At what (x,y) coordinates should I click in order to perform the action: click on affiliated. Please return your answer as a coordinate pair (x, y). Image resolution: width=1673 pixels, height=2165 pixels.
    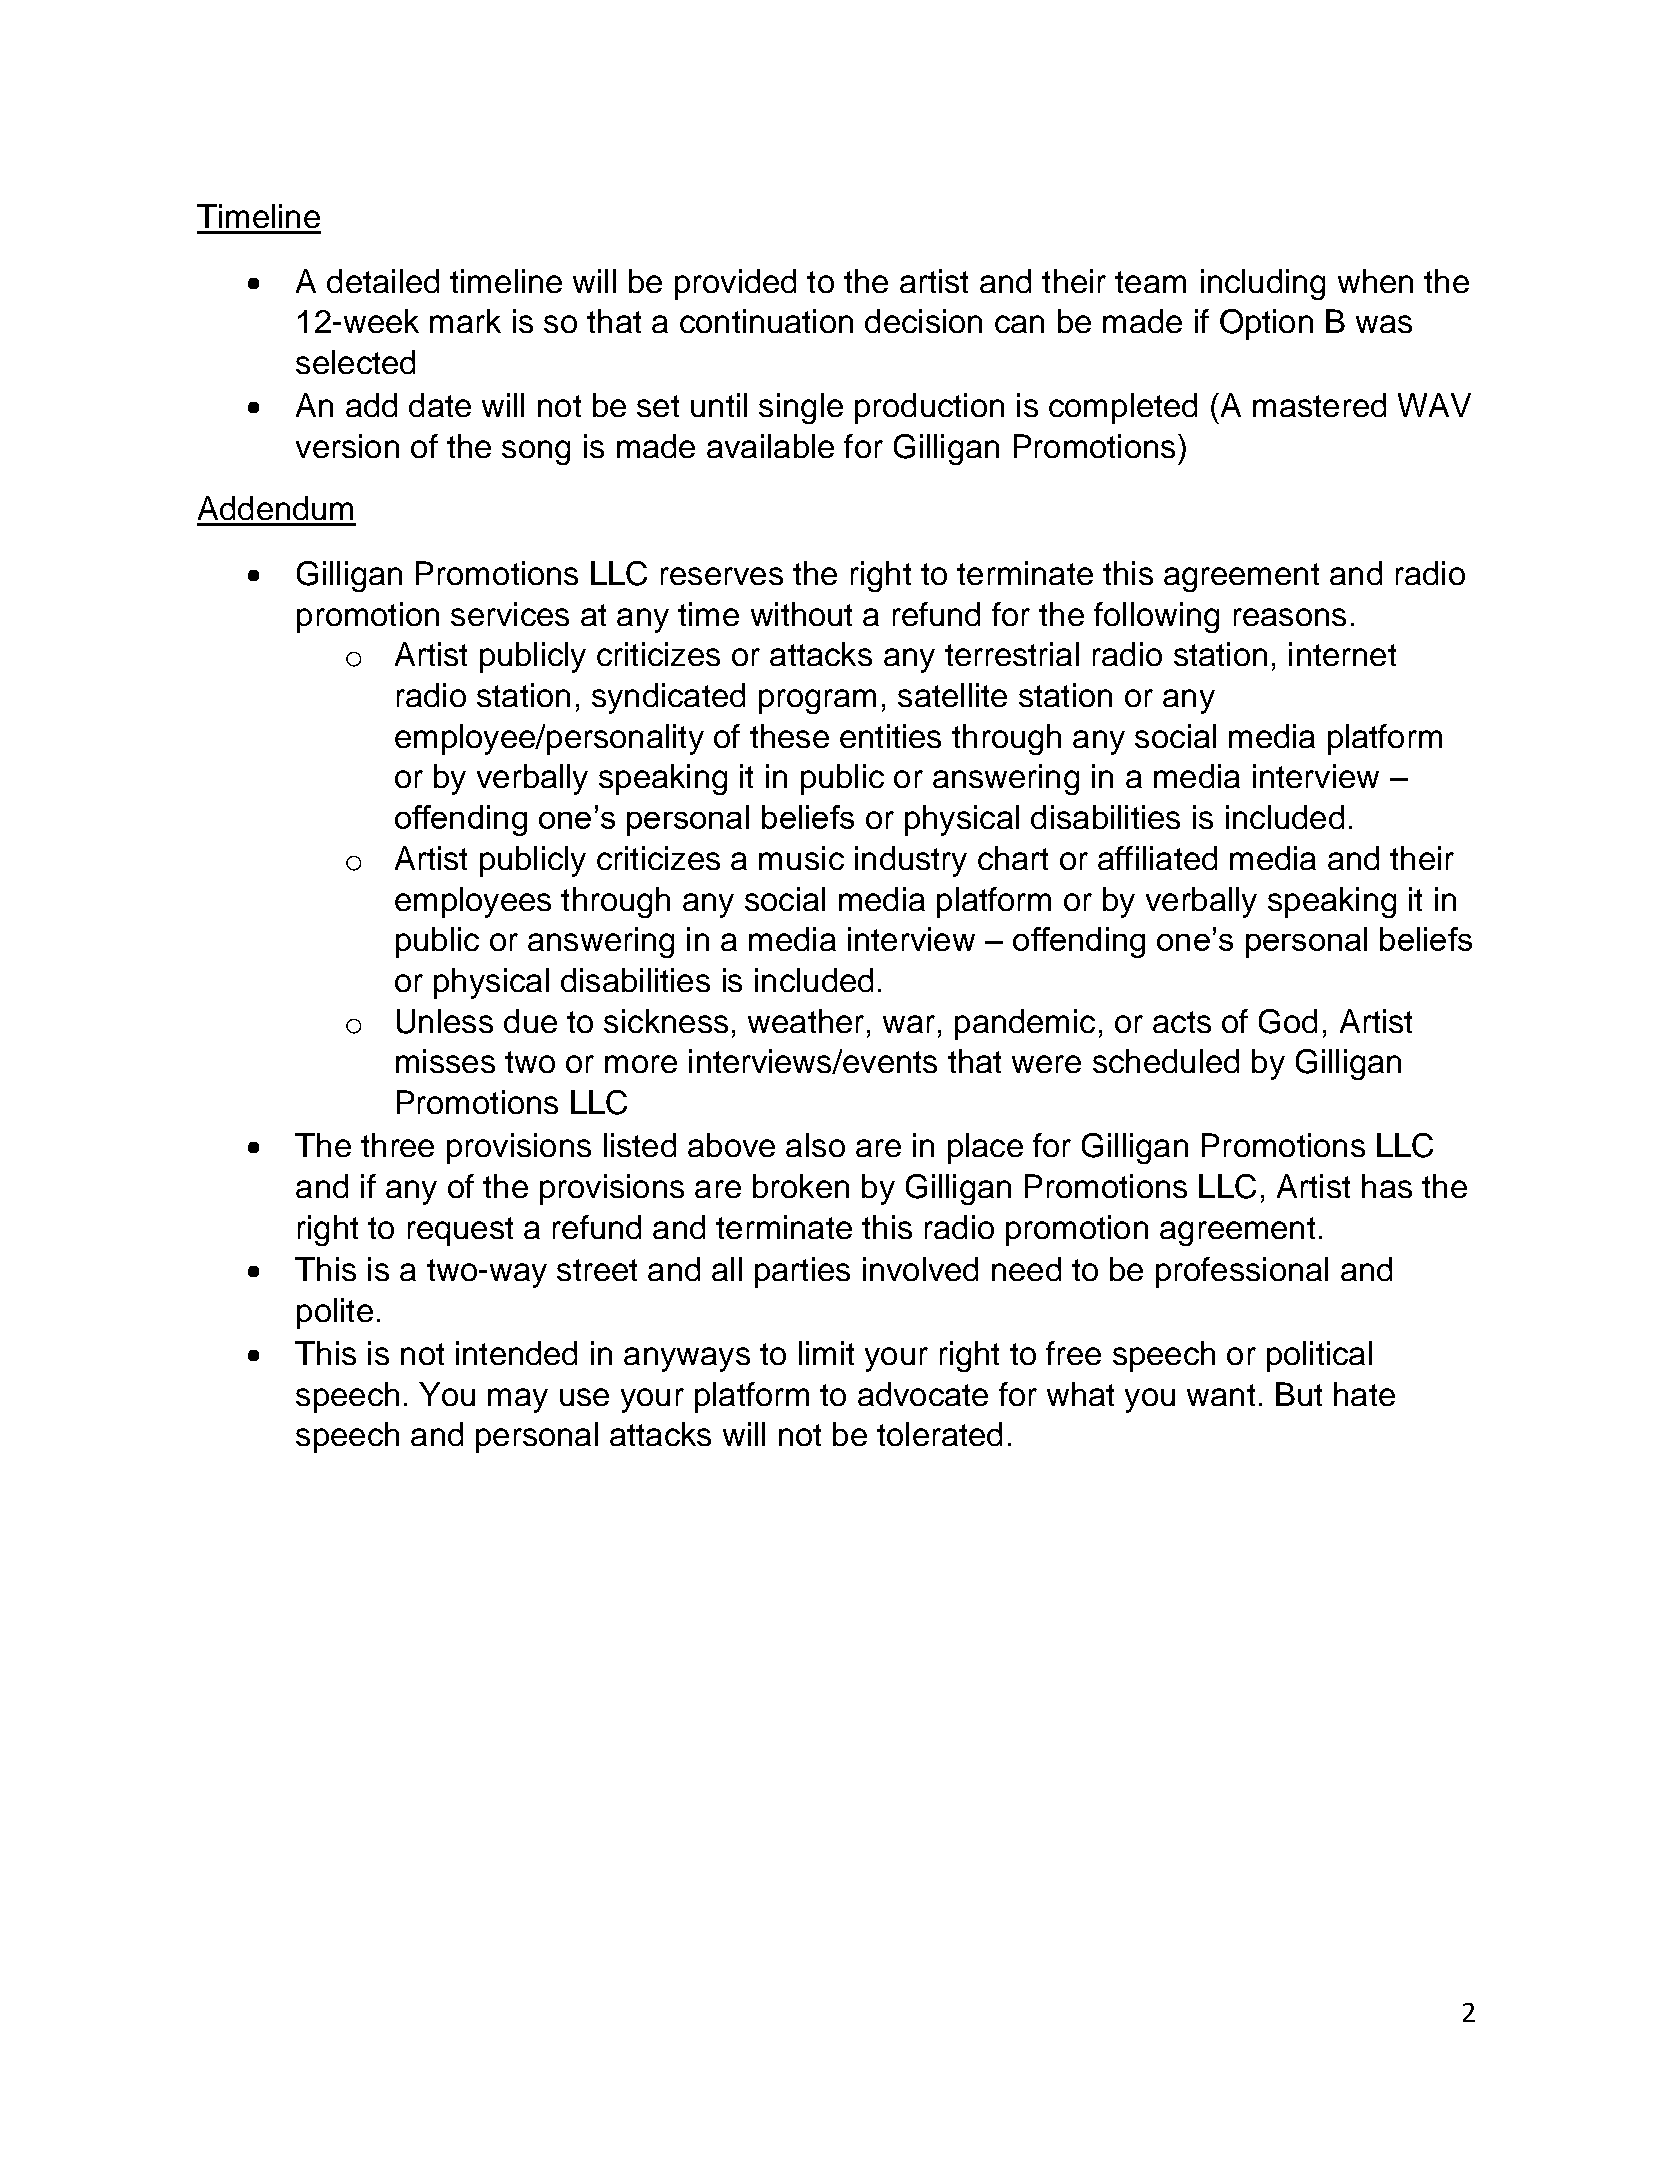
    Looking at the image, I should click on (1157, 858).
